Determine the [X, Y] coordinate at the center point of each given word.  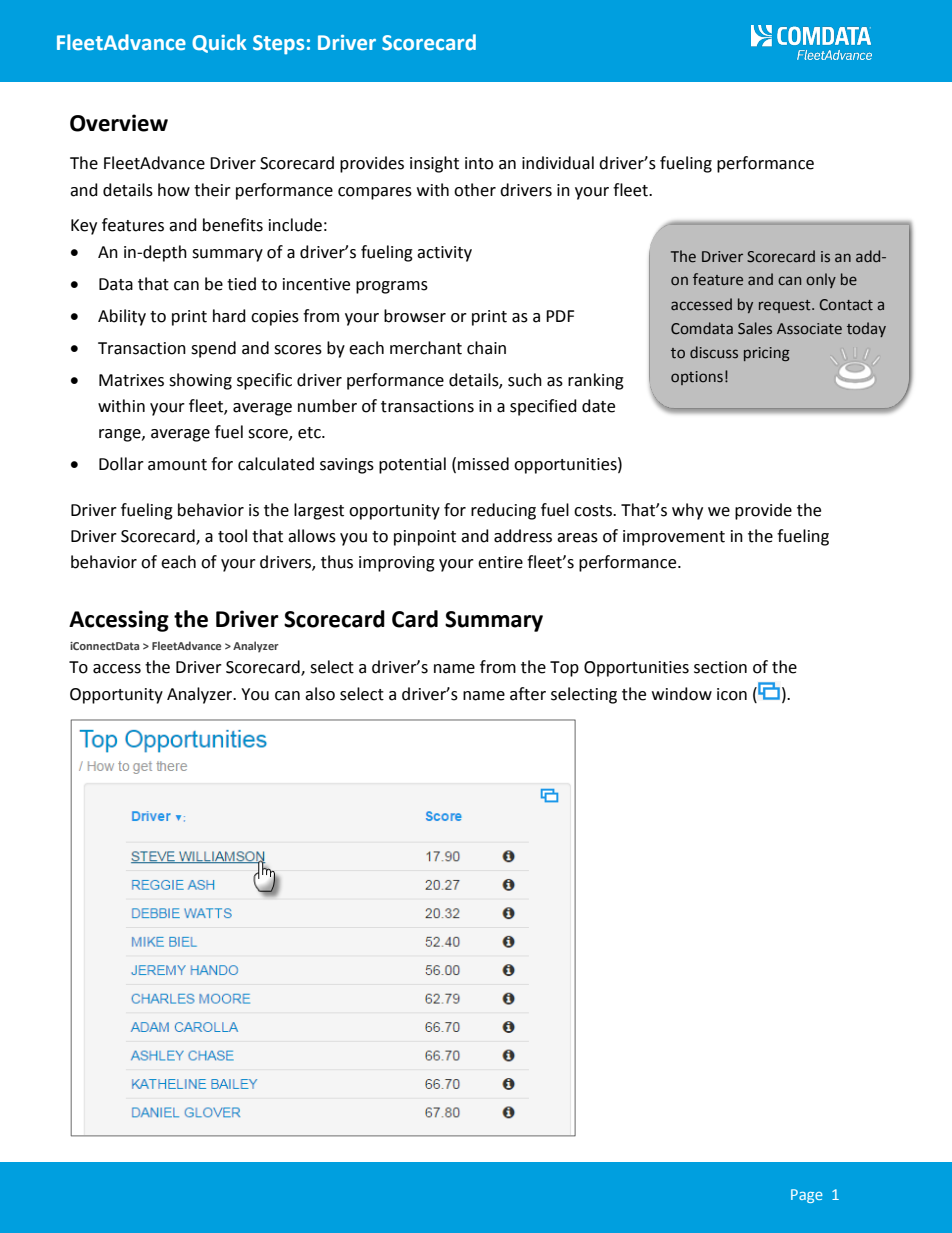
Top [564, 669]
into [479, 163]
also [320, 694]
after [528, 694]
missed [483, 464]
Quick [219, 43]
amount [177, 465]
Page [807, 1196]
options [697, 378]
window [682, 694]
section [720, 667]
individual [558, 163]
